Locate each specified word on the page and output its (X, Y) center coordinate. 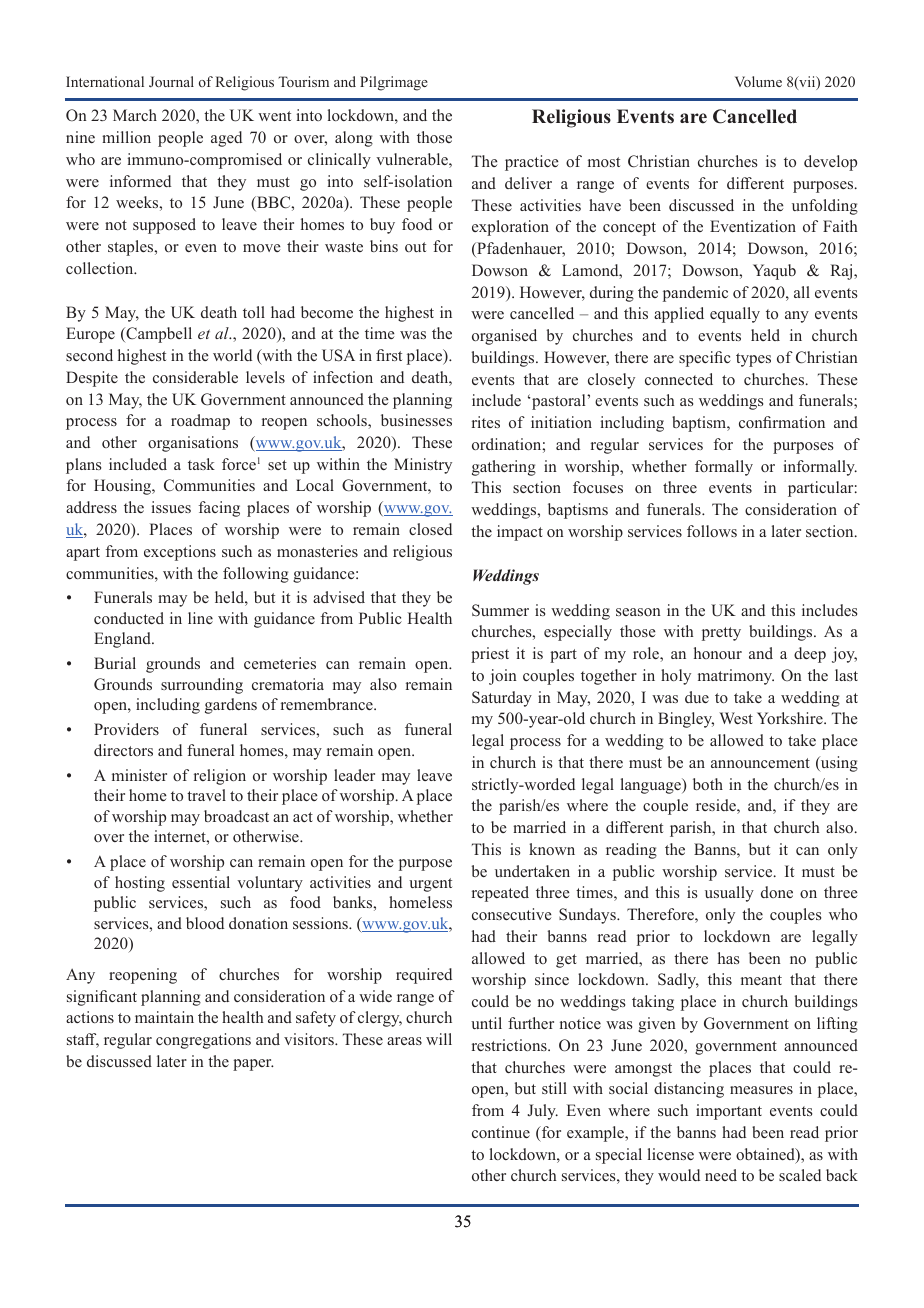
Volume (758, 81)
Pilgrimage (394, 83)
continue (501, 1132)
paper (253, 1065)
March (135, 115)
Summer (500, 610)
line (200, 618)
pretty (721, 634)
